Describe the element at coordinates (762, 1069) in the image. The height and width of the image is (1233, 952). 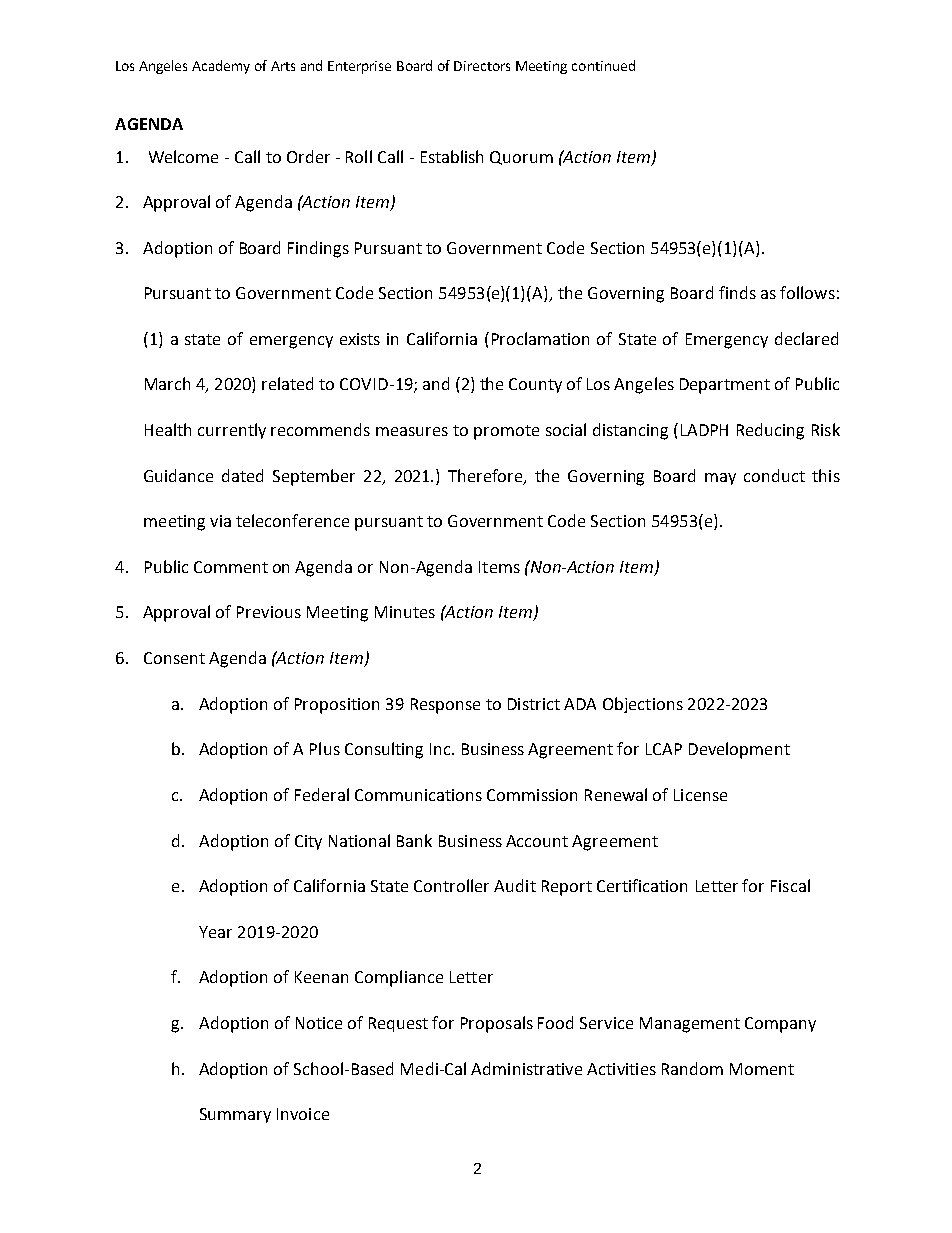
I see `Moment` at that location.
